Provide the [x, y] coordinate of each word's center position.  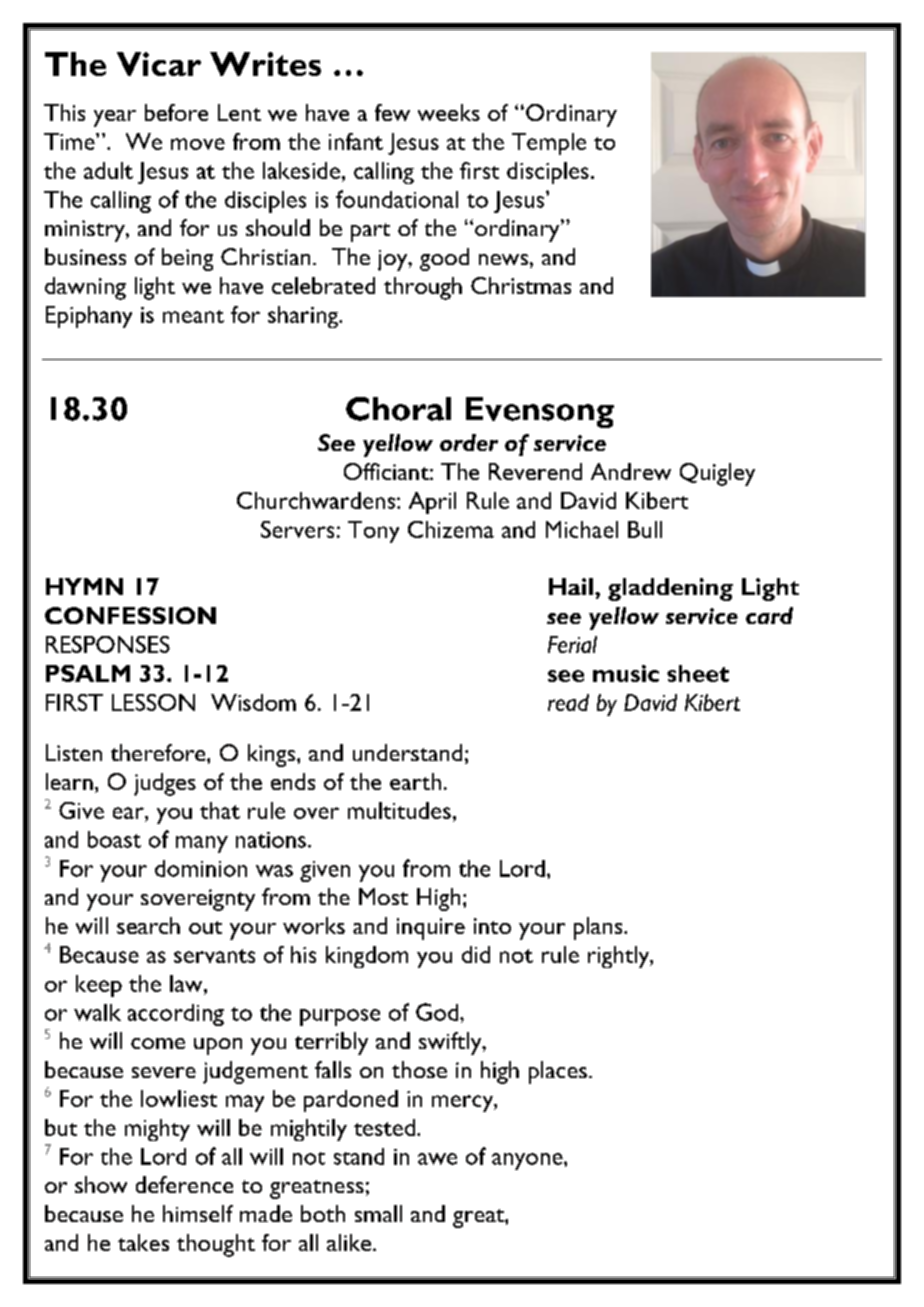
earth [415, 781]
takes [143, 1242]
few [392, 112]
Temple [549, 144]
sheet [698, 673]
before [176, 112]
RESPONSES [108, 644]
